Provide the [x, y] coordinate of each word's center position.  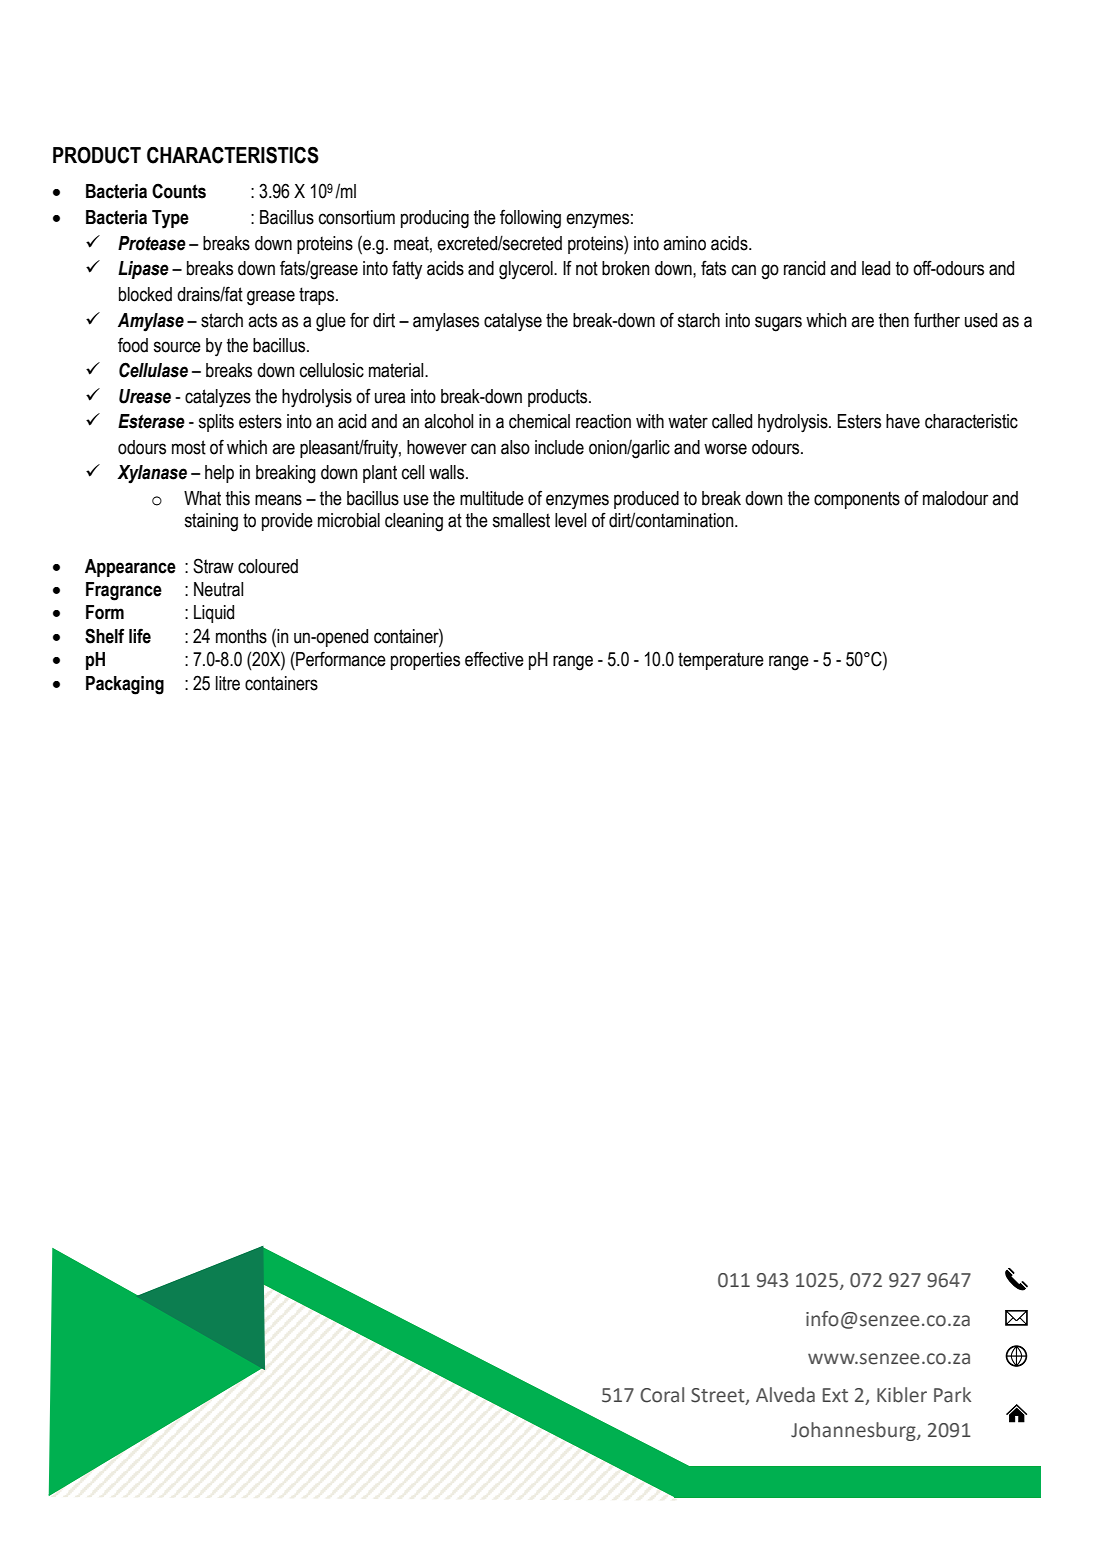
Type [170, 219]
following [530, 219]
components [857, 500]
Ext [835, 1395]
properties [425, 661]
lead [876, 268]
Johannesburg [854, 1431]
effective [494, 659]
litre [228, 683]
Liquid [214, 614]
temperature [721, 661]
